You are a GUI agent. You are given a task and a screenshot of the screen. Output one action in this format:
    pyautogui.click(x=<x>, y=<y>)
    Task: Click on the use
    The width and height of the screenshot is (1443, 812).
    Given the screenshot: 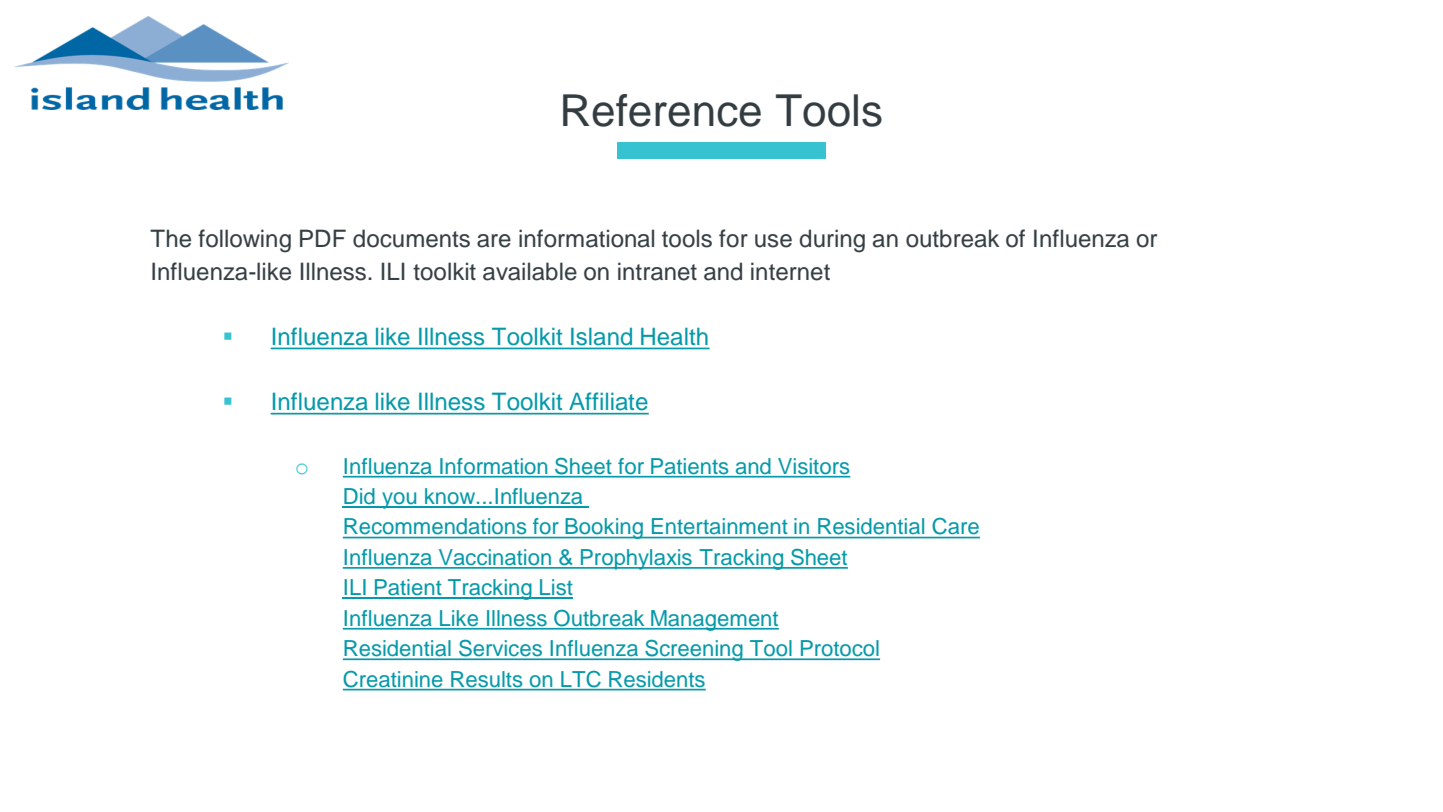 What is the action you would take?
    pyautogui.click(x=773, y=241)
